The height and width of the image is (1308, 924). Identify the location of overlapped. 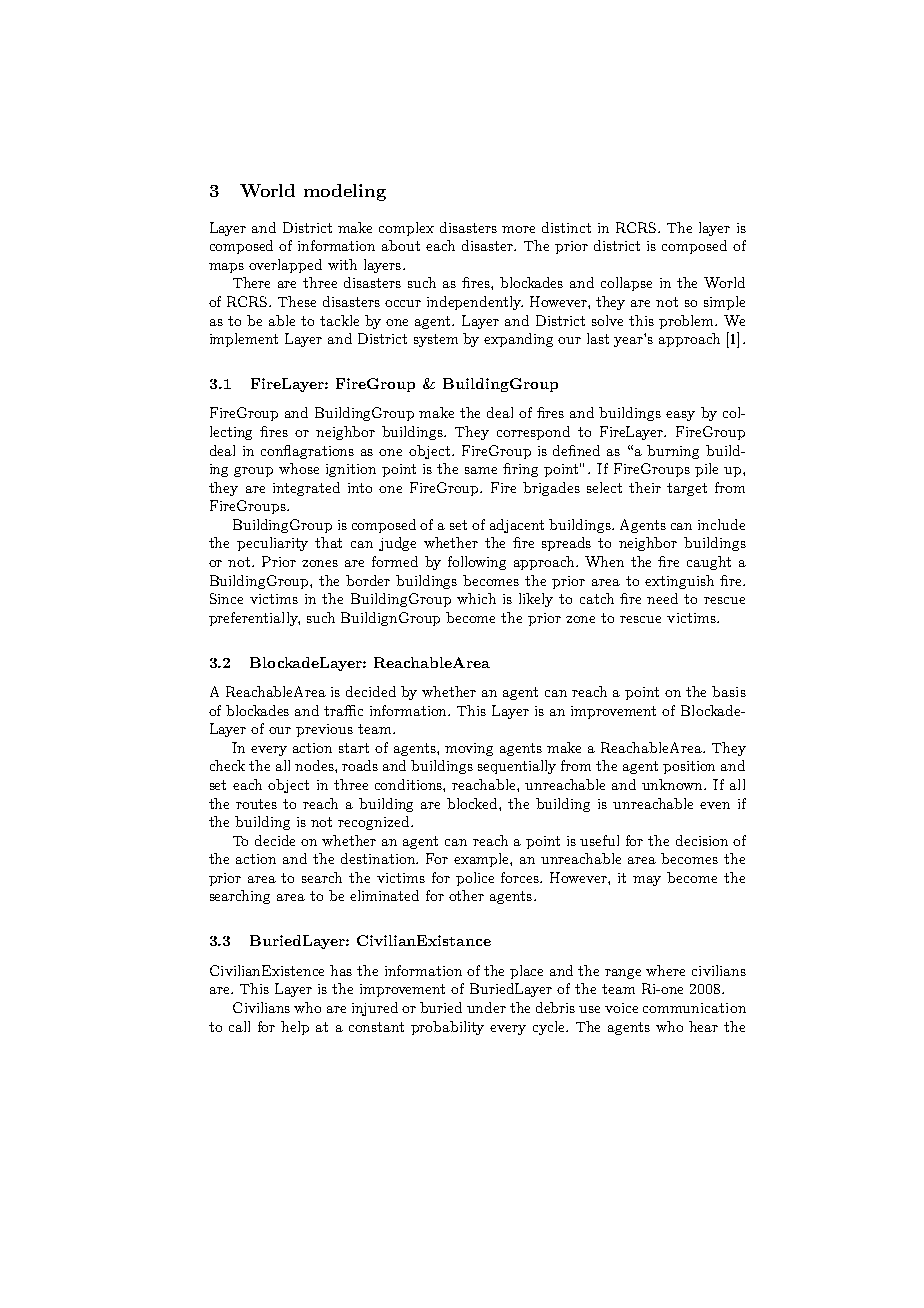
(285, 266).
